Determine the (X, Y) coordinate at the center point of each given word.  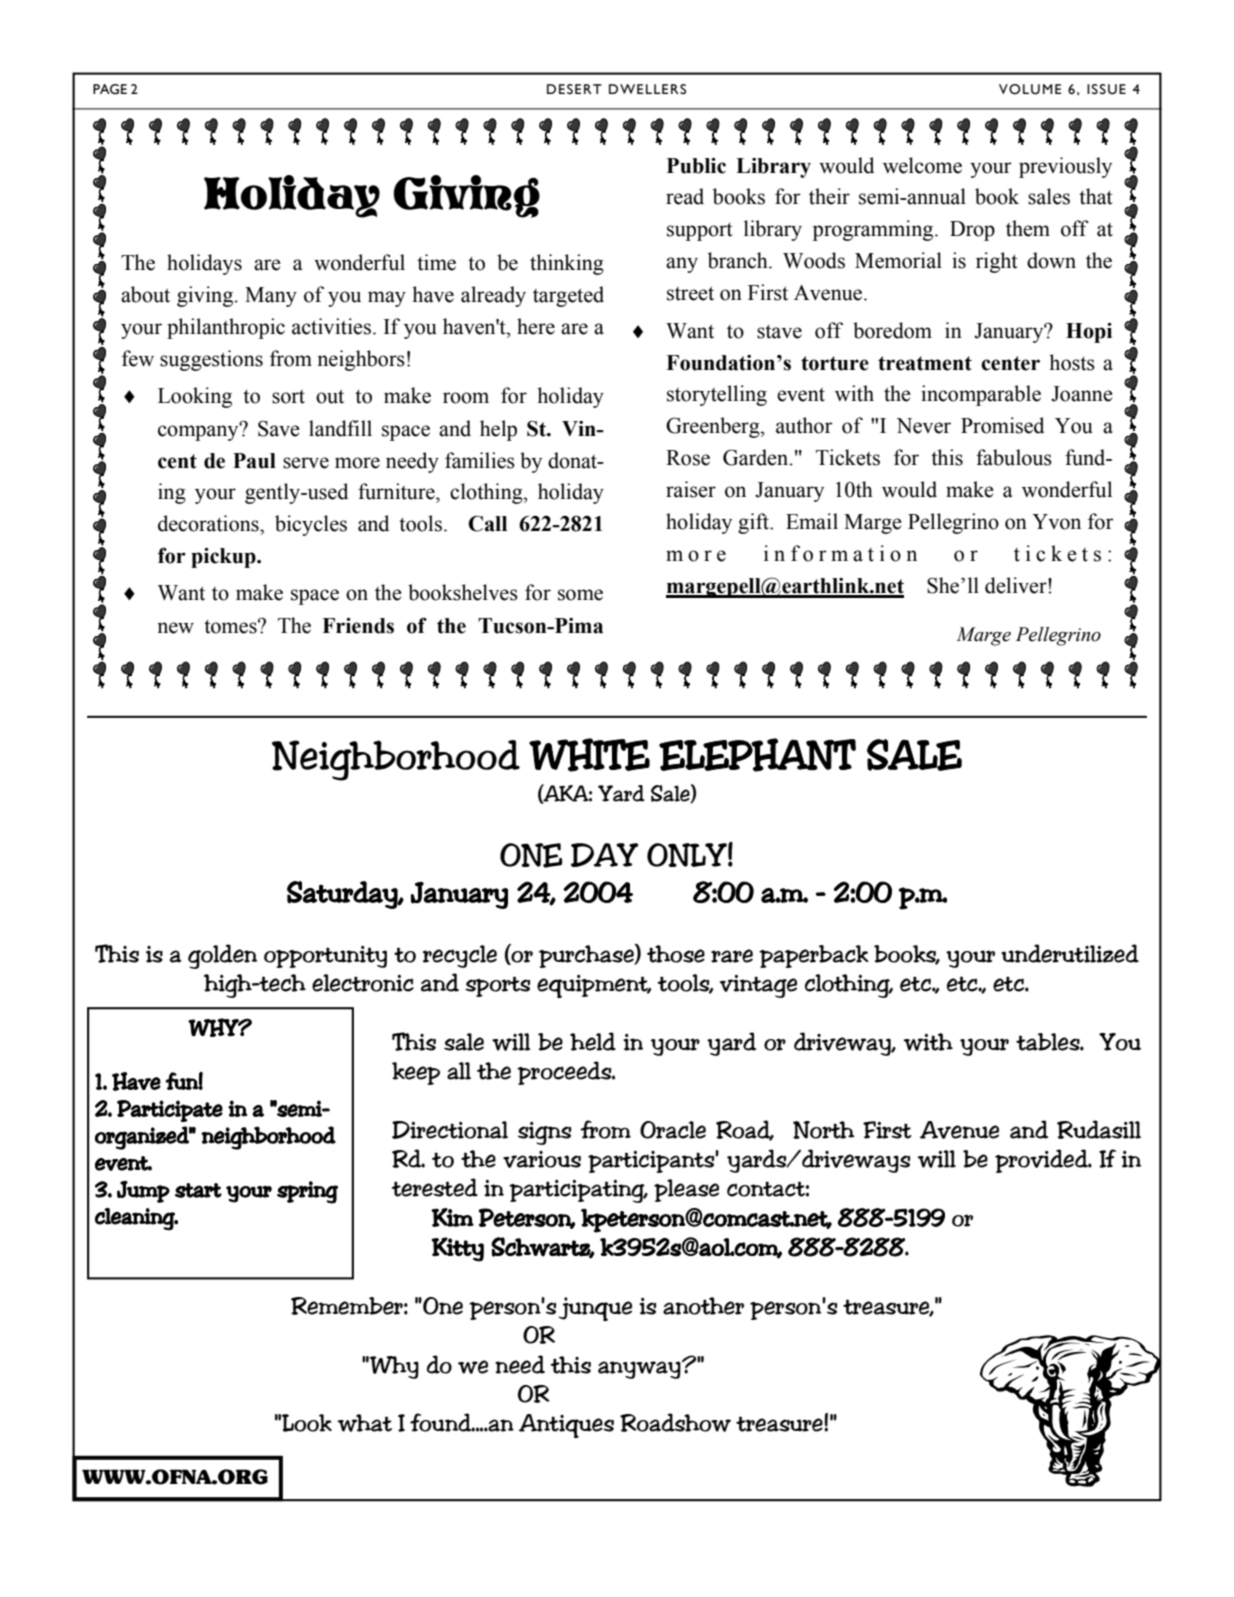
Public (696, 166)
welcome (922, 165)
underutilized (1070, 953)
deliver (1017, 585)
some (580, 595)
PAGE (110, 89)
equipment (594, 986)
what (365, 1423)
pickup (224, 558)
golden (222, 956)
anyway (640, 1369)
